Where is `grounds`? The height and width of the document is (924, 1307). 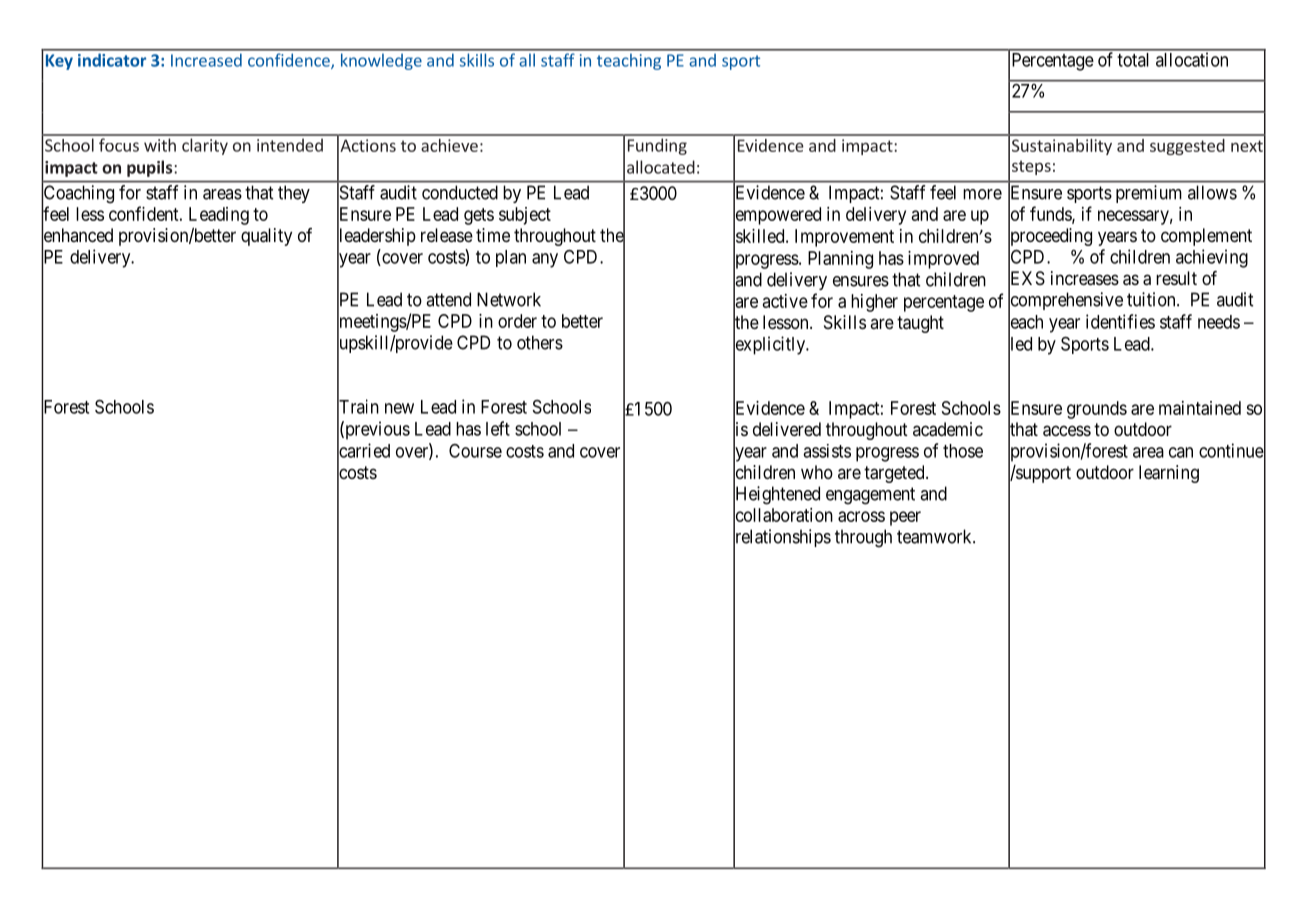
grounds is located at coordinates (1097, 410).
